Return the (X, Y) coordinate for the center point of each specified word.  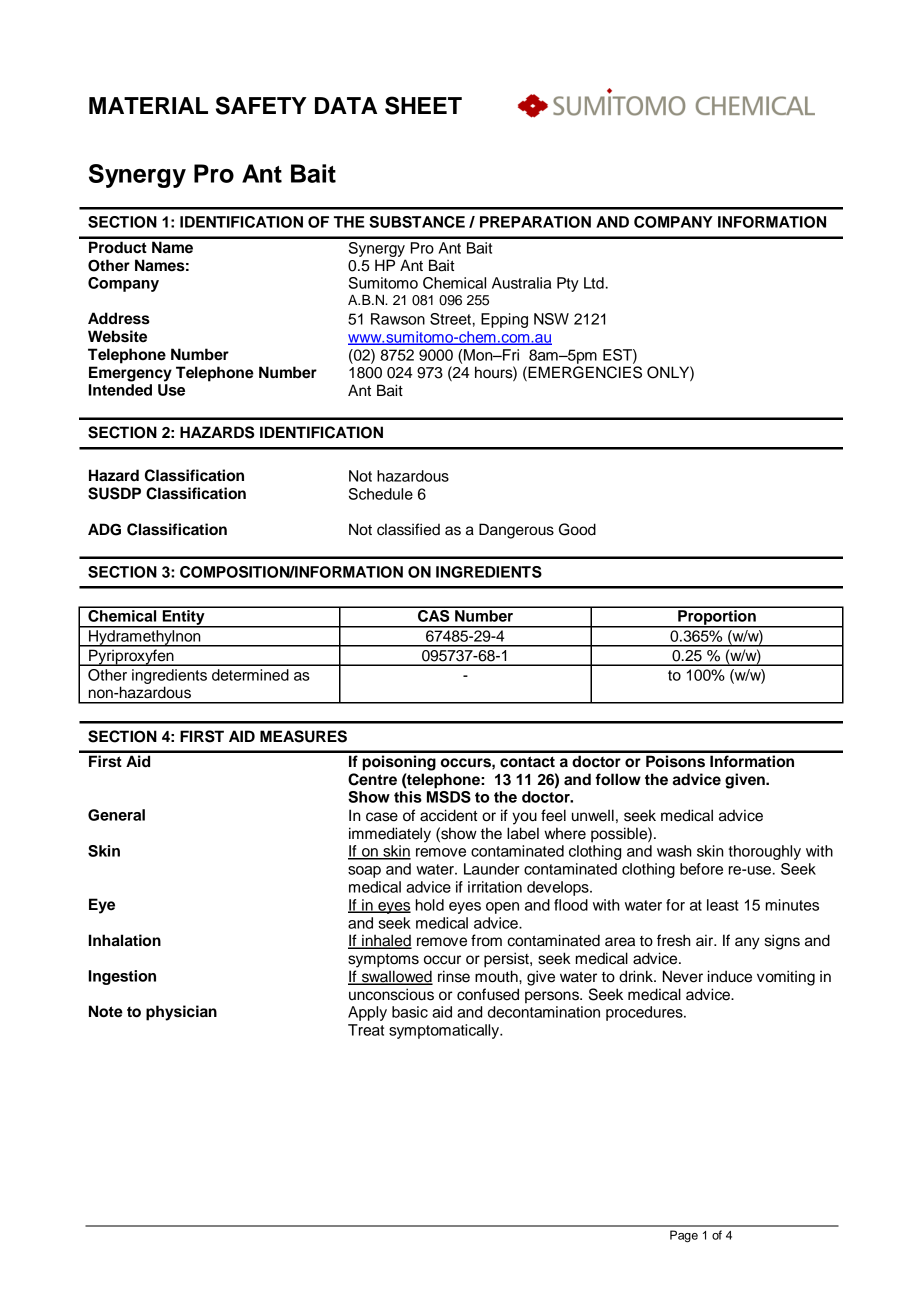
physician (181, 1013)
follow (618, 779)
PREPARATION (535, 222)
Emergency (130, 374)
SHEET (423, 105)
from (486, 940)
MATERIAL (148, 105)
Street (450, 319)
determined (250, 675)
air (706, 940)
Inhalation (125, 940)
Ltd (594, 283)
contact (527, 762)
